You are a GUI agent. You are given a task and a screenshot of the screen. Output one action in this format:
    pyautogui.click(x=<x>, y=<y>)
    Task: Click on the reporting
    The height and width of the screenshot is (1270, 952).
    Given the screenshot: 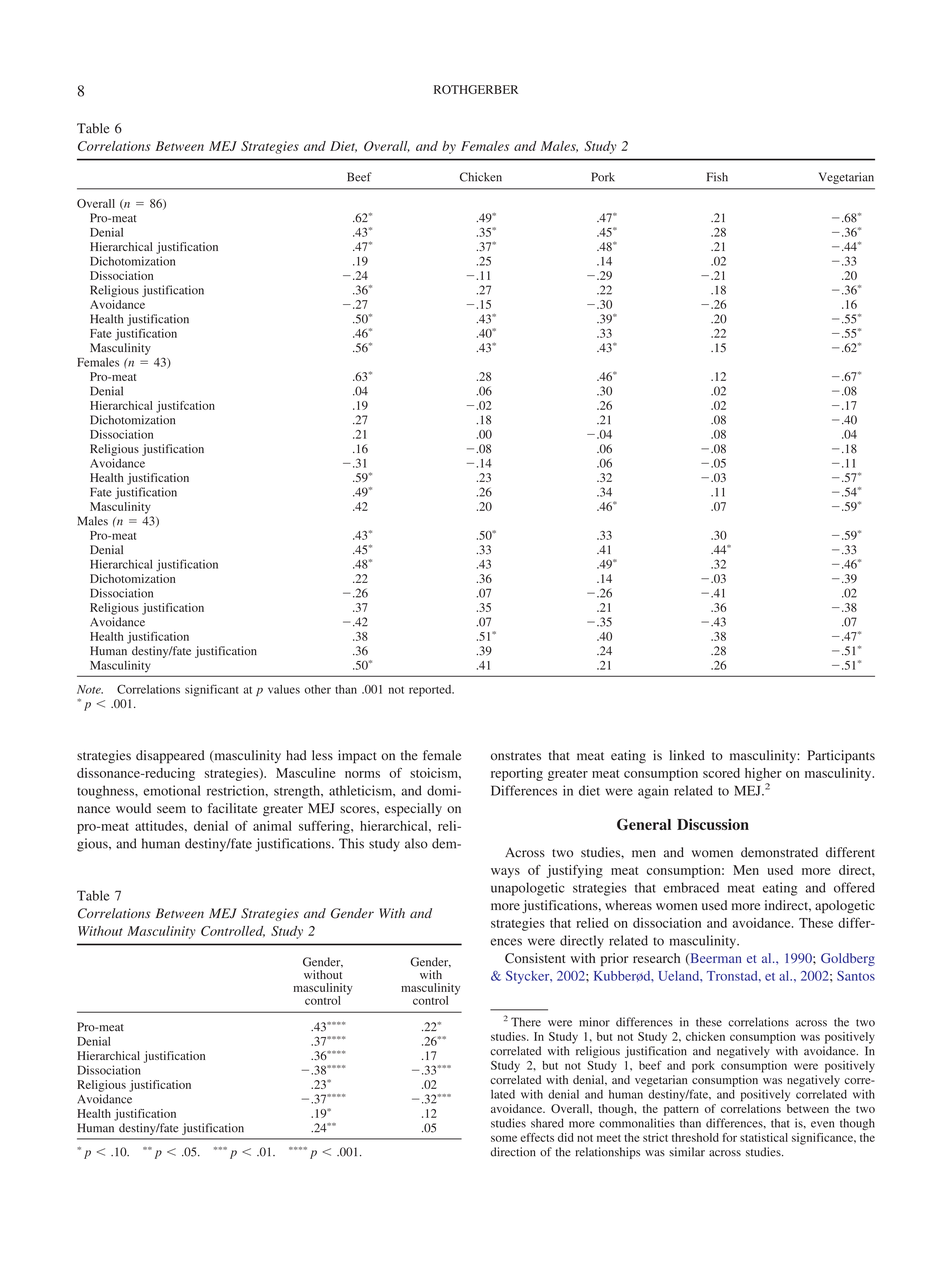 What is the action you would take?
    pyautogui.click(x=517, y=774)
